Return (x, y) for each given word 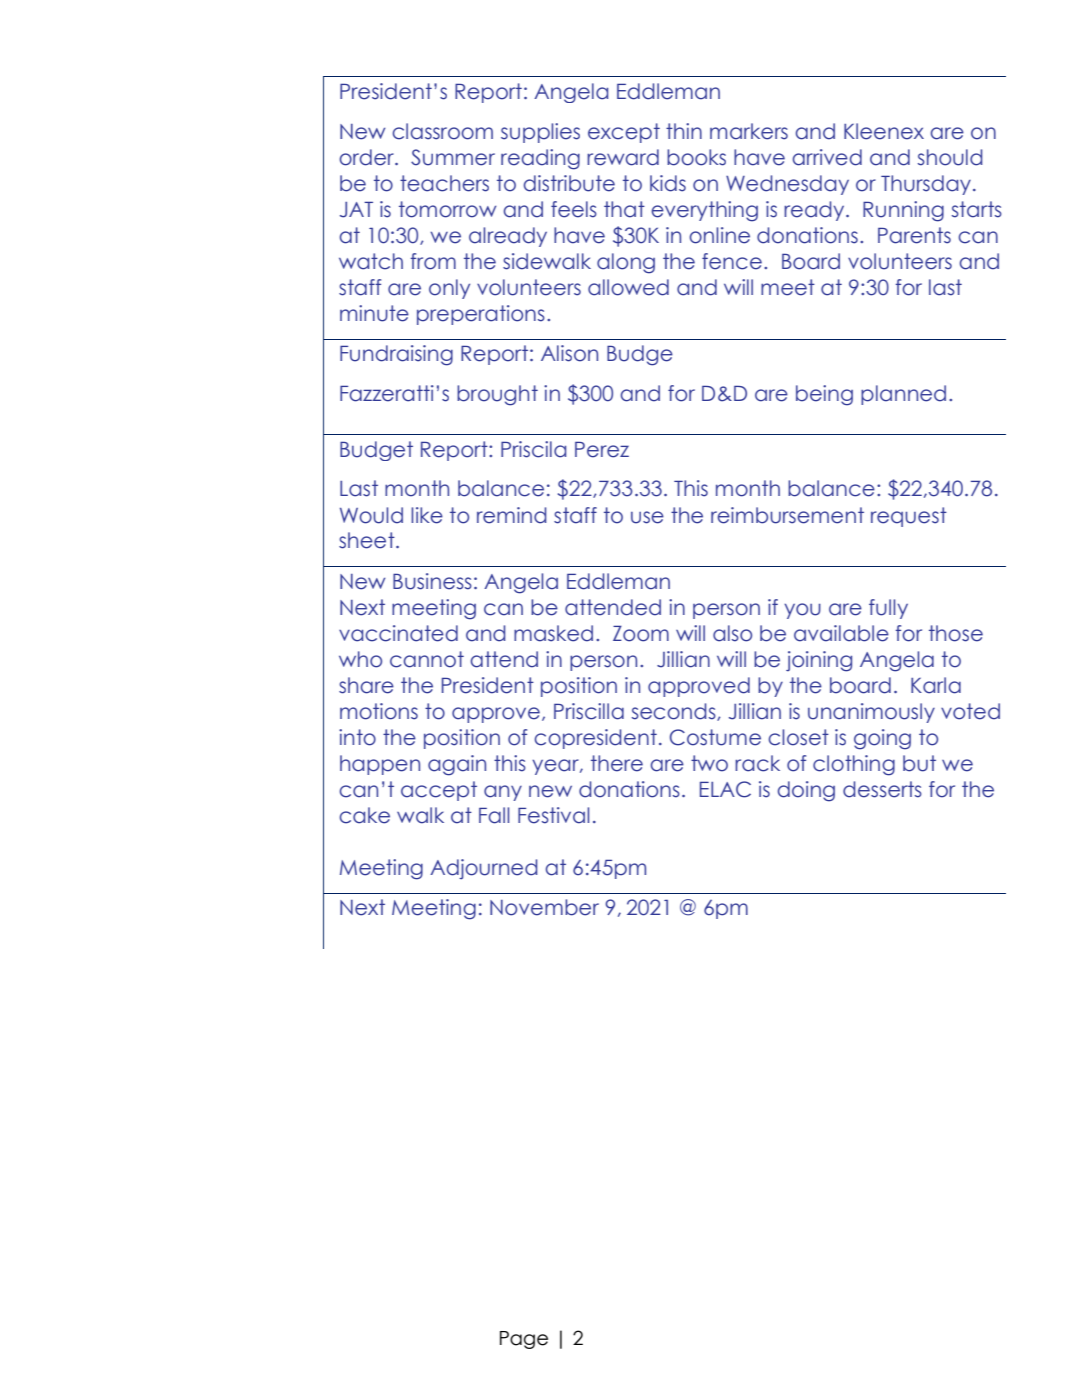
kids (668, 183)
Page (524, 1340)
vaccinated (398, 633)
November (544, 907)
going (882, 739)
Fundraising (396, 355)
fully (888, 609)
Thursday (926, 185)
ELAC (725, 789)
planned (903, 395)
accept (439, 791)
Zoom (641, 633)
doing (806, 791)
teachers (444, 183)
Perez (602, 449)
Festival (553, 815)
